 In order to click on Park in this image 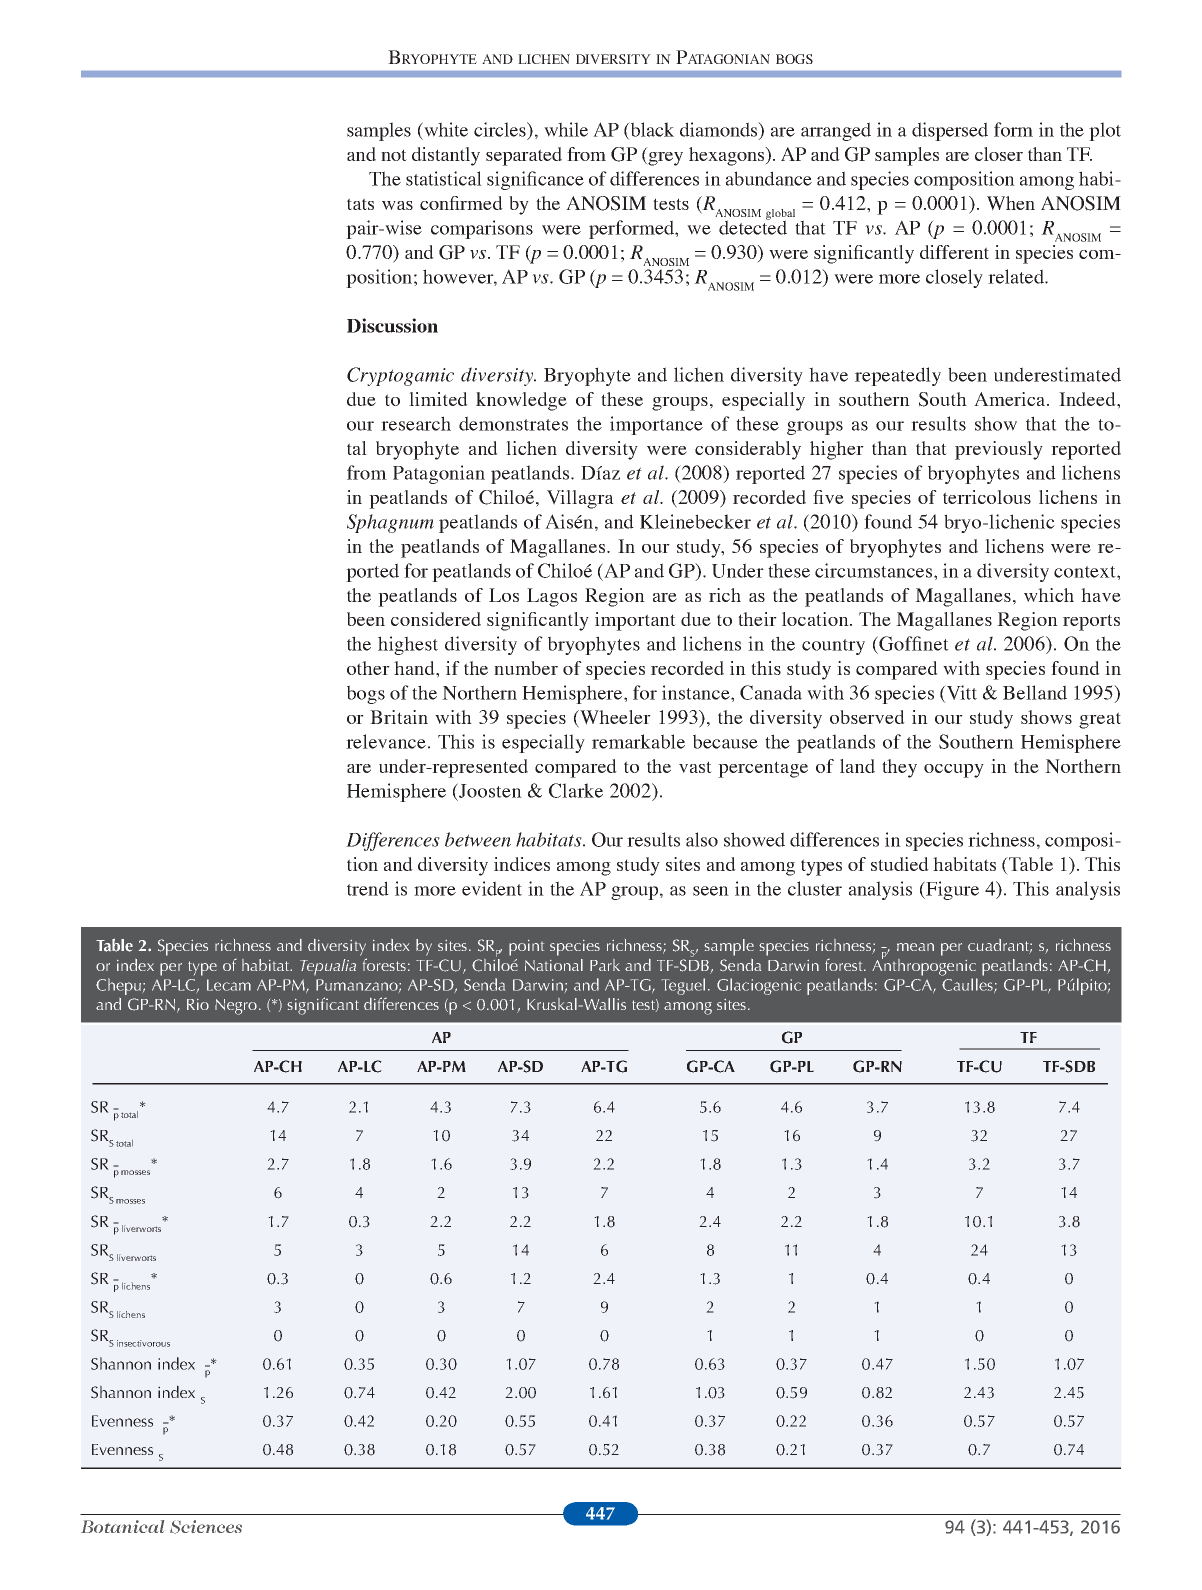, I will do `click(605, 965)`.
